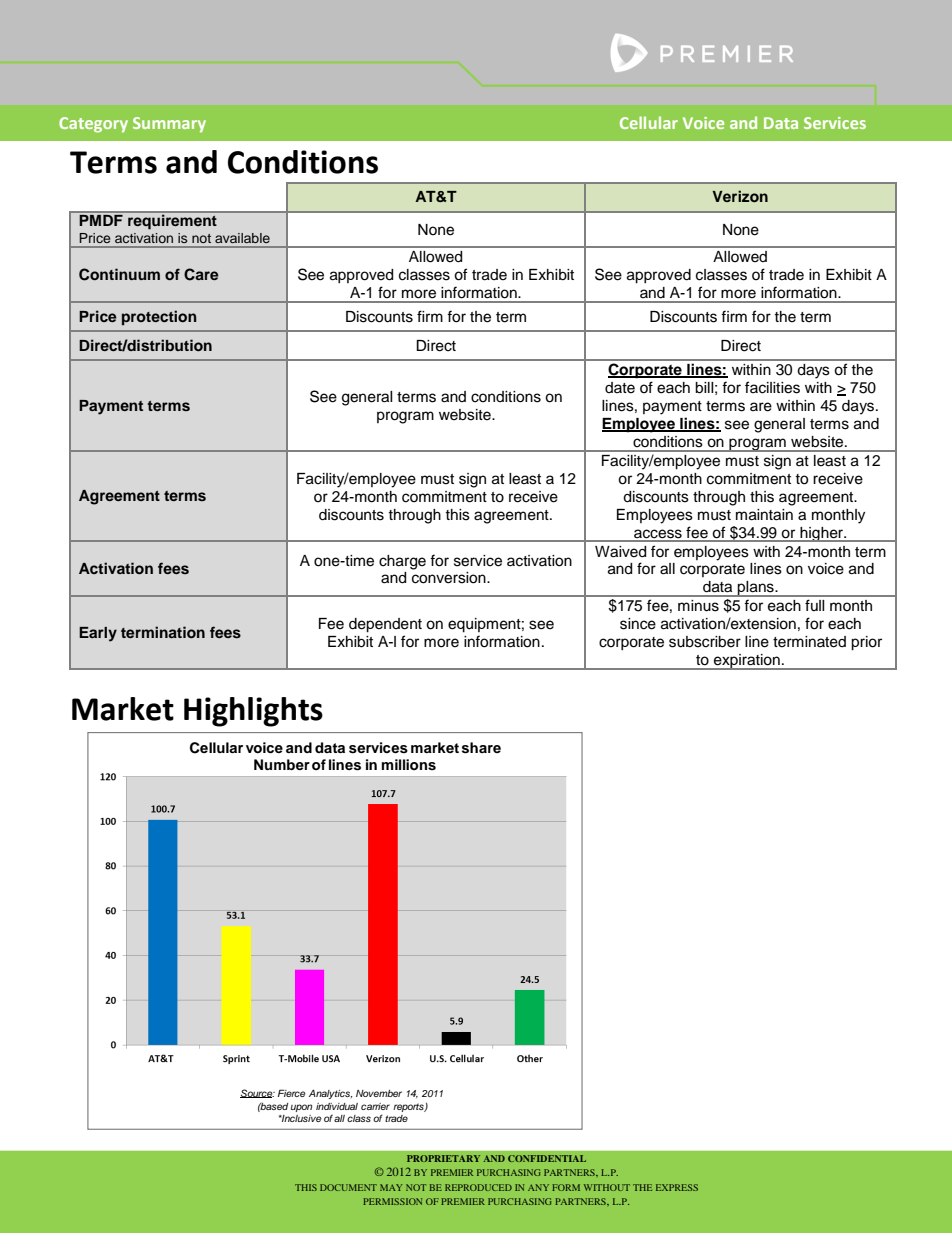 This screenshot has width=952, height=1233. I want to click on Early, so click(98, 634).
